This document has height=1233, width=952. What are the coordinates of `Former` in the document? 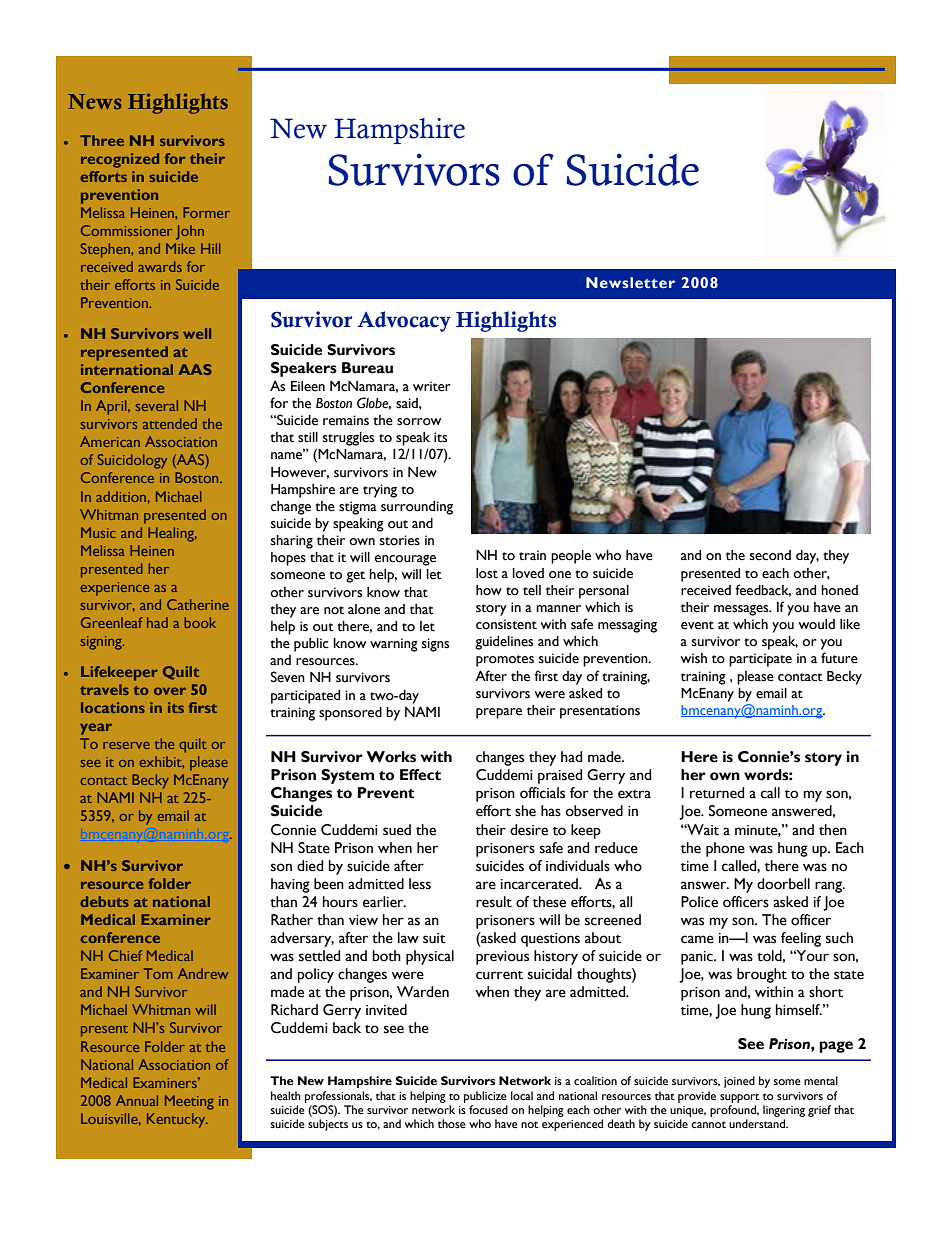 It's located at (206, 212).
